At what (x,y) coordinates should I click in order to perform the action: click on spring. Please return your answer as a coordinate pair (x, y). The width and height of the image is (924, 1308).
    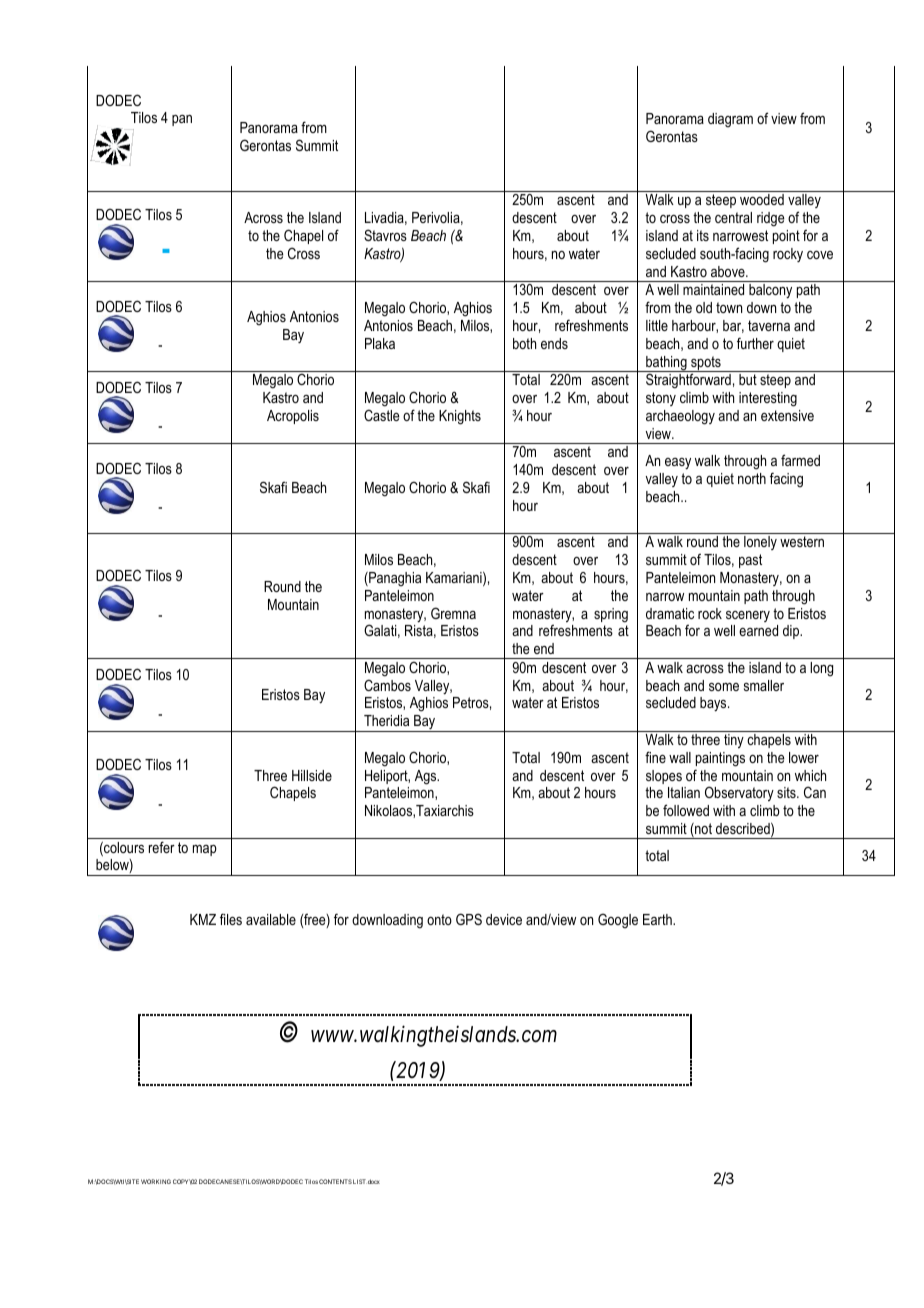
    Looking at the image, I should click on (611, 615).
